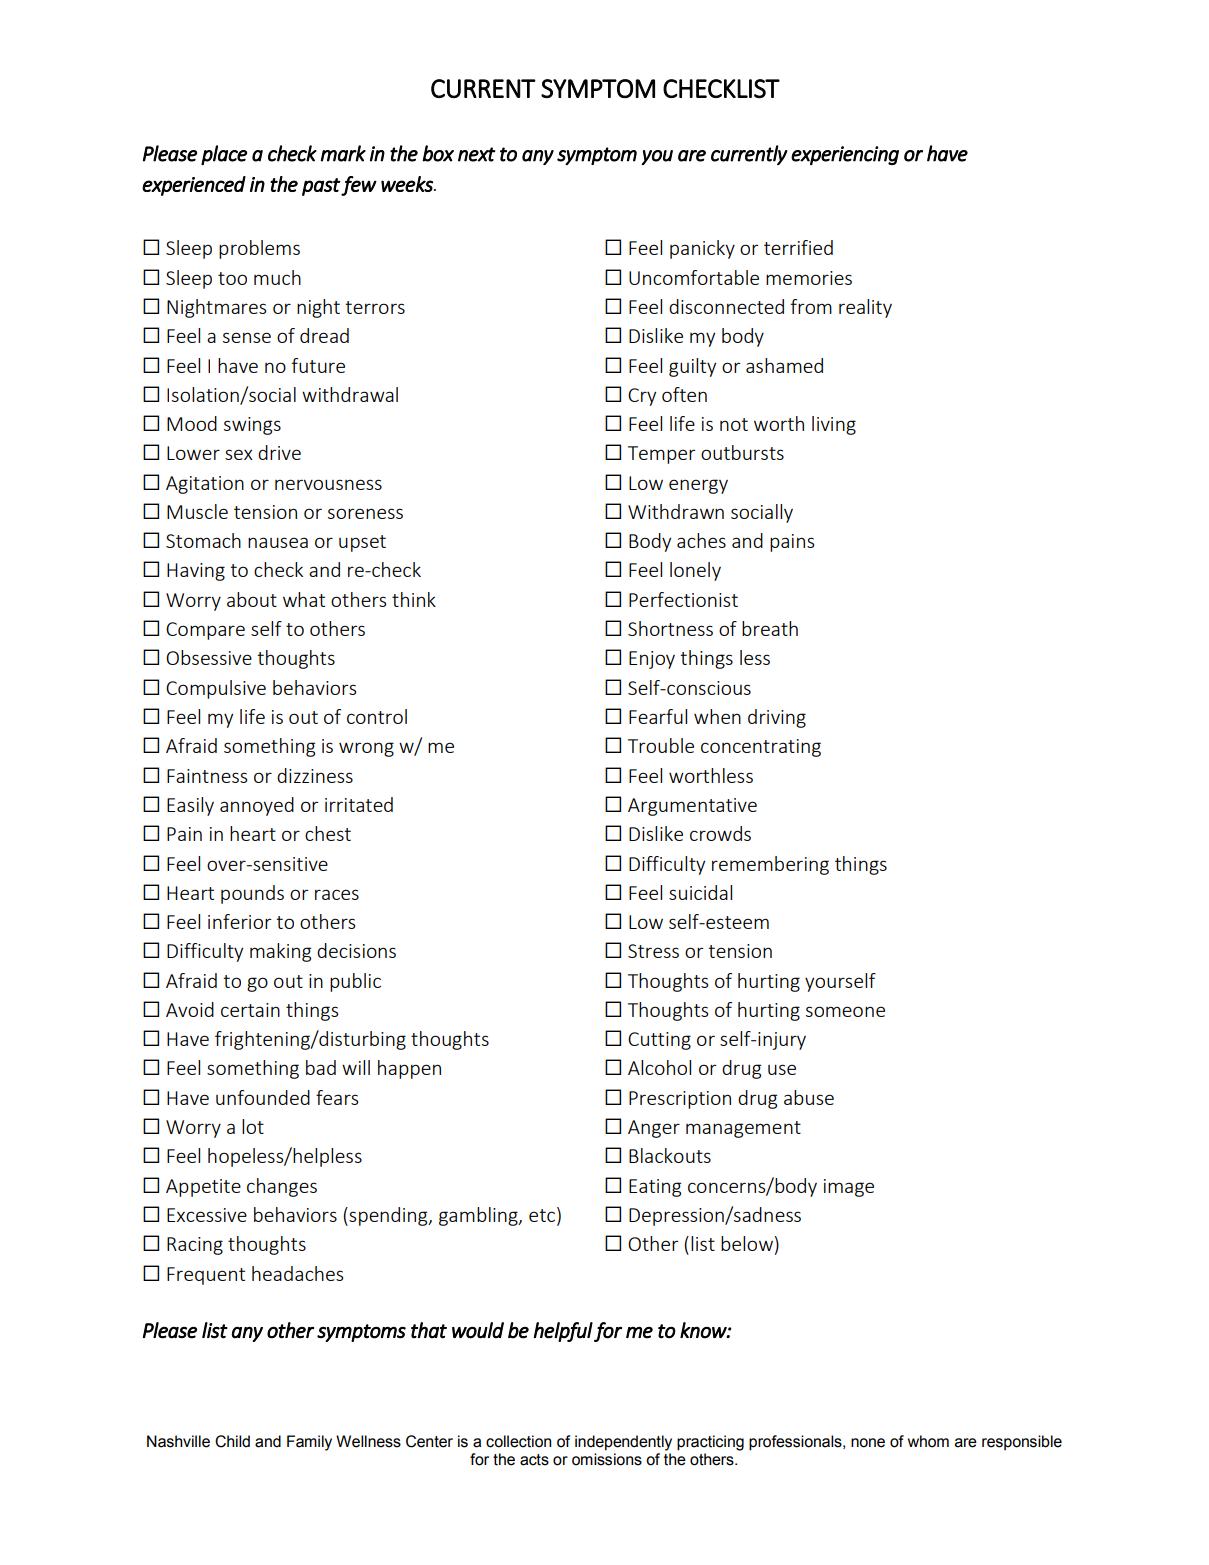 The height and width of the image is (1565, 1209). I want to click on Argumentative, so click(692, 807).
